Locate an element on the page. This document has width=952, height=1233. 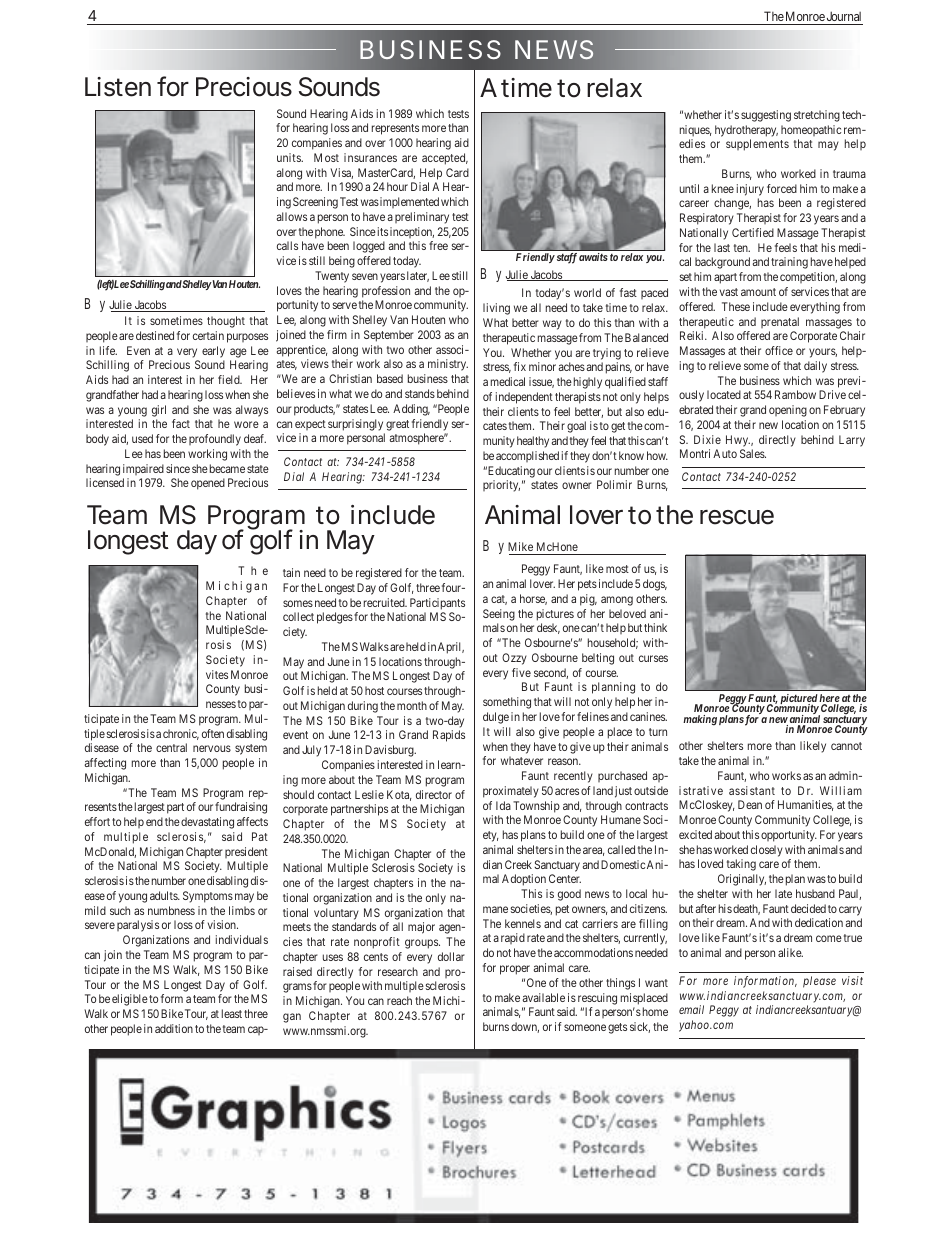
Listen is located at coordinates (118, 87).
